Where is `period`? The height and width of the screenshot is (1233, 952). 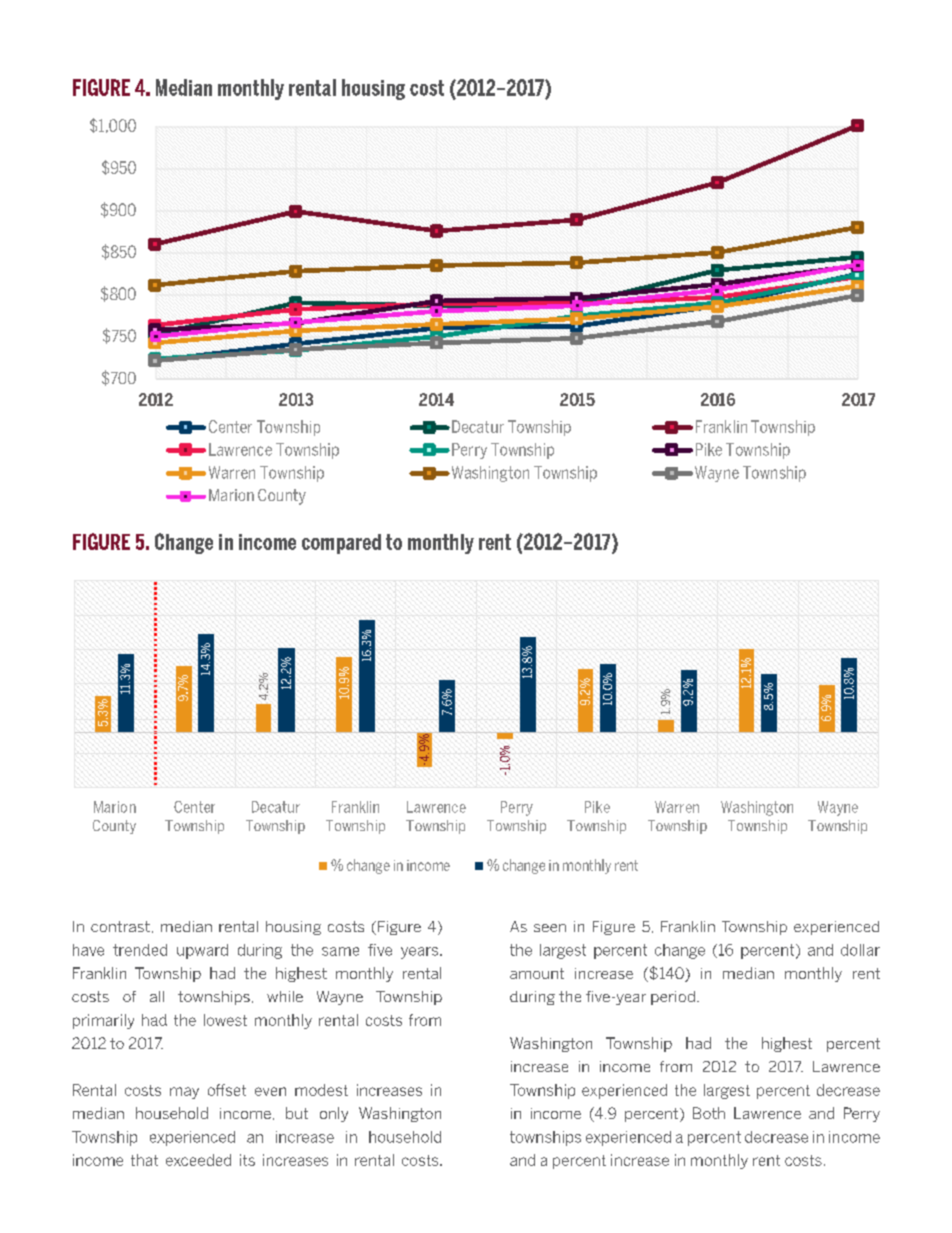 period is located at coordinates (674, 998).
